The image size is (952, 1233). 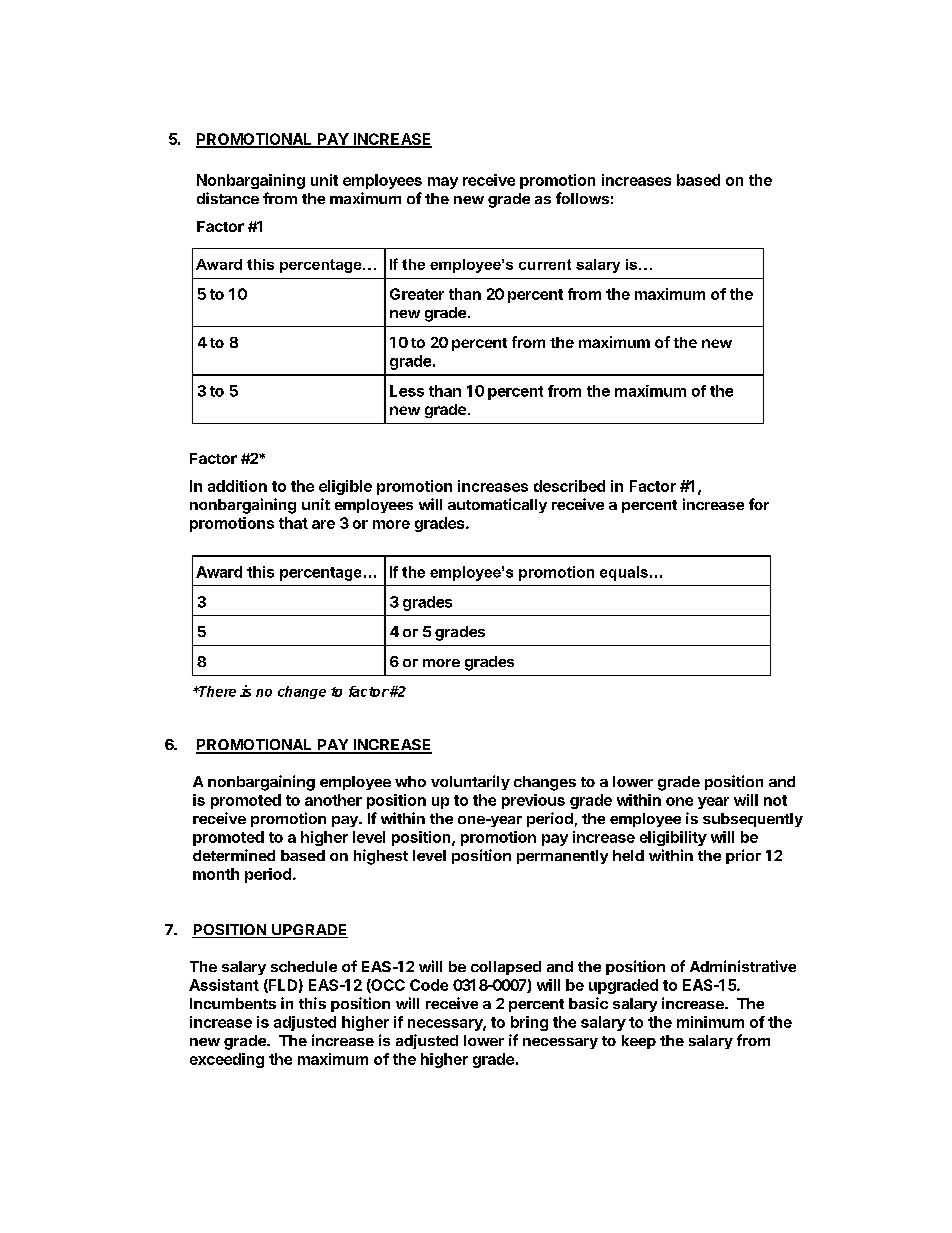 What do you see at coordinates (233, 1003) in the screenshot?
I see `Incumbents` at bounding box center [233, 1003].
